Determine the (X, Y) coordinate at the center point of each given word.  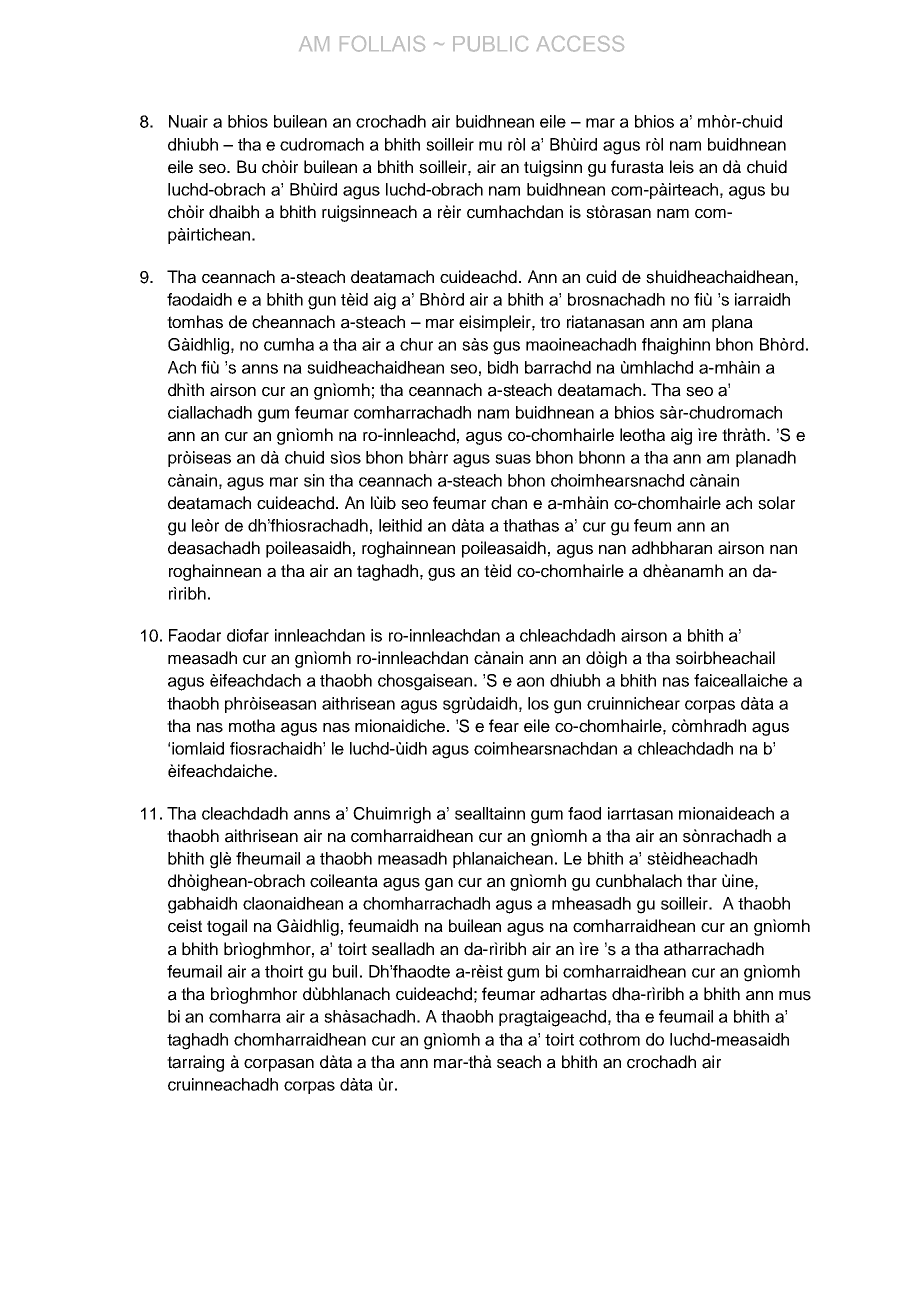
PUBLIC (490, 44)
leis (682, 167)
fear (504, 726)
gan (439, 884)
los (538, 703)
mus (795, 996)
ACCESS (580, 44)
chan (509, 503)
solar (776, 503)
